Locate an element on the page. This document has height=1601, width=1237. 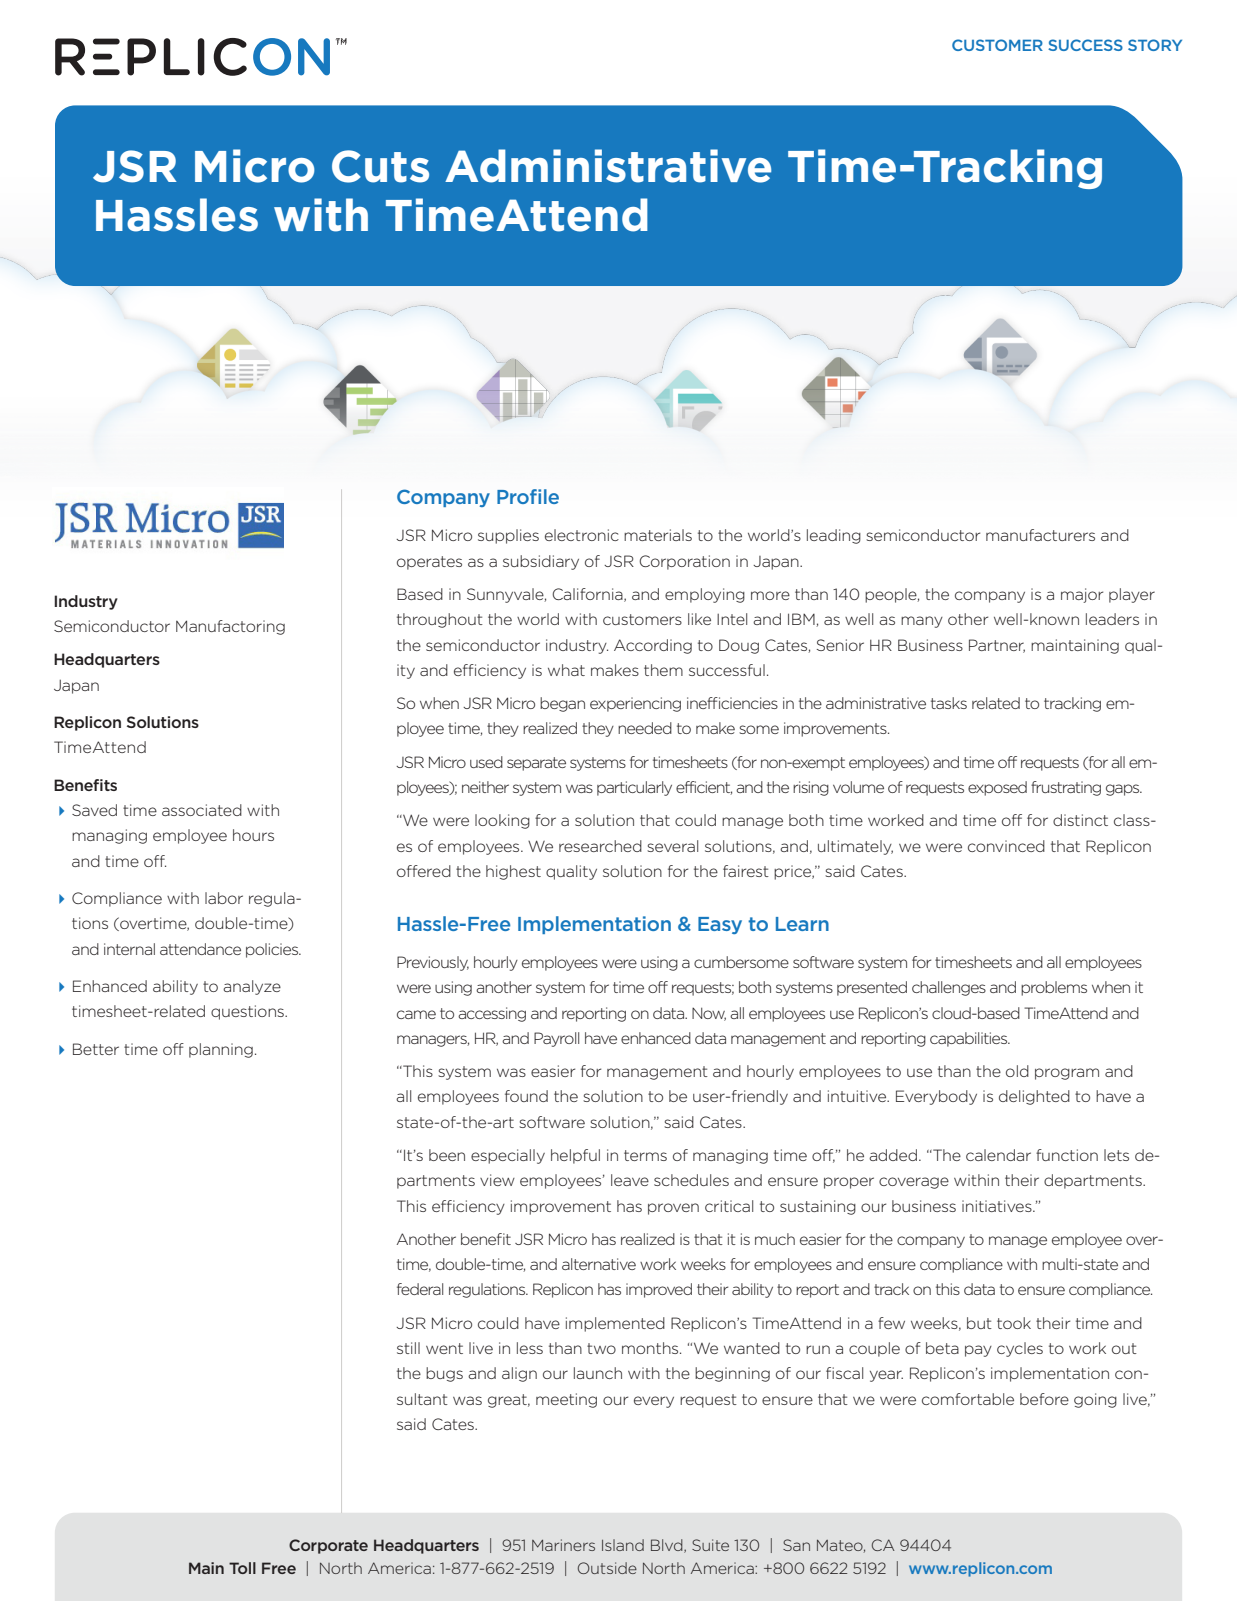
Payroll is located at coordinates (556, 1039).
